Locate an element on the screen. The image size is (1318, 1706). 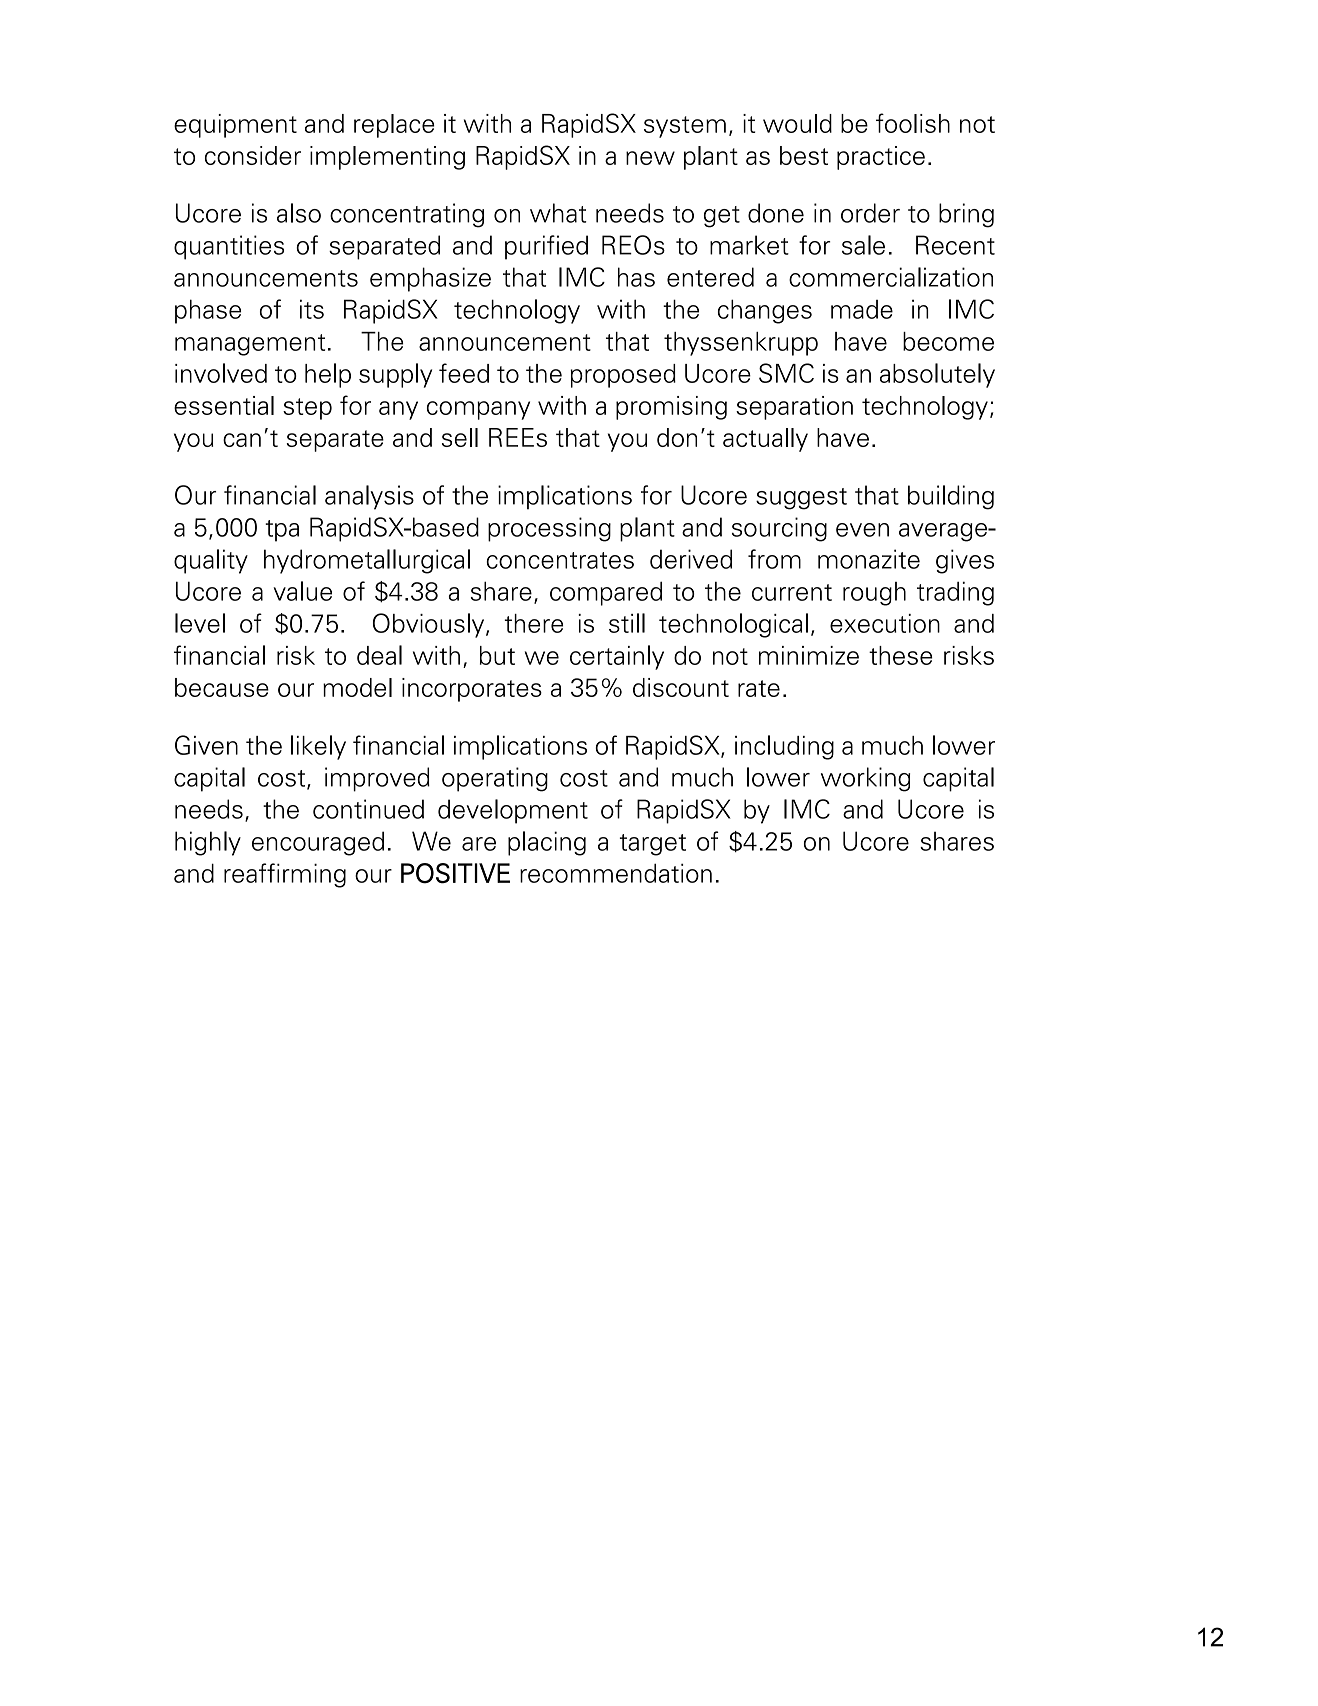
even is located at coordinates (862, 530).
